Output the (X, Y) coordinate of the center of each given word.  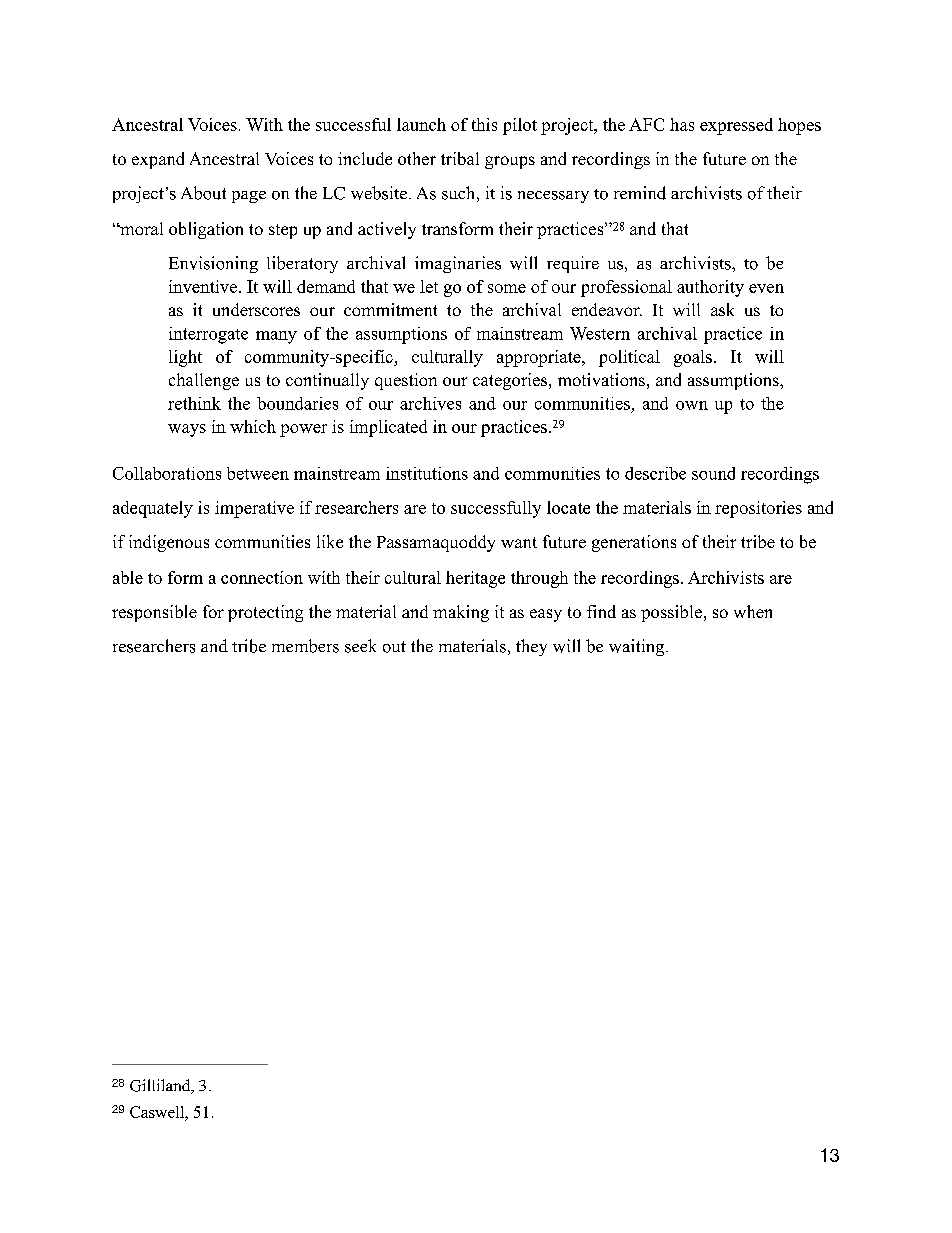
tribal (460, 158)
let (429, 286)
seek (360, 646)
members (305, 646)
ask (722, 309)
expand (158, 160)
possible (671, 613)
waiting (638, 647)
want (519, 542)
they (531, 647)
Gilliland (161, 1086)
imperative (254, 509)
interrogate (208, 335)
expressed (736, 126)
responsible (154, 613)
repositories (758, 509)
